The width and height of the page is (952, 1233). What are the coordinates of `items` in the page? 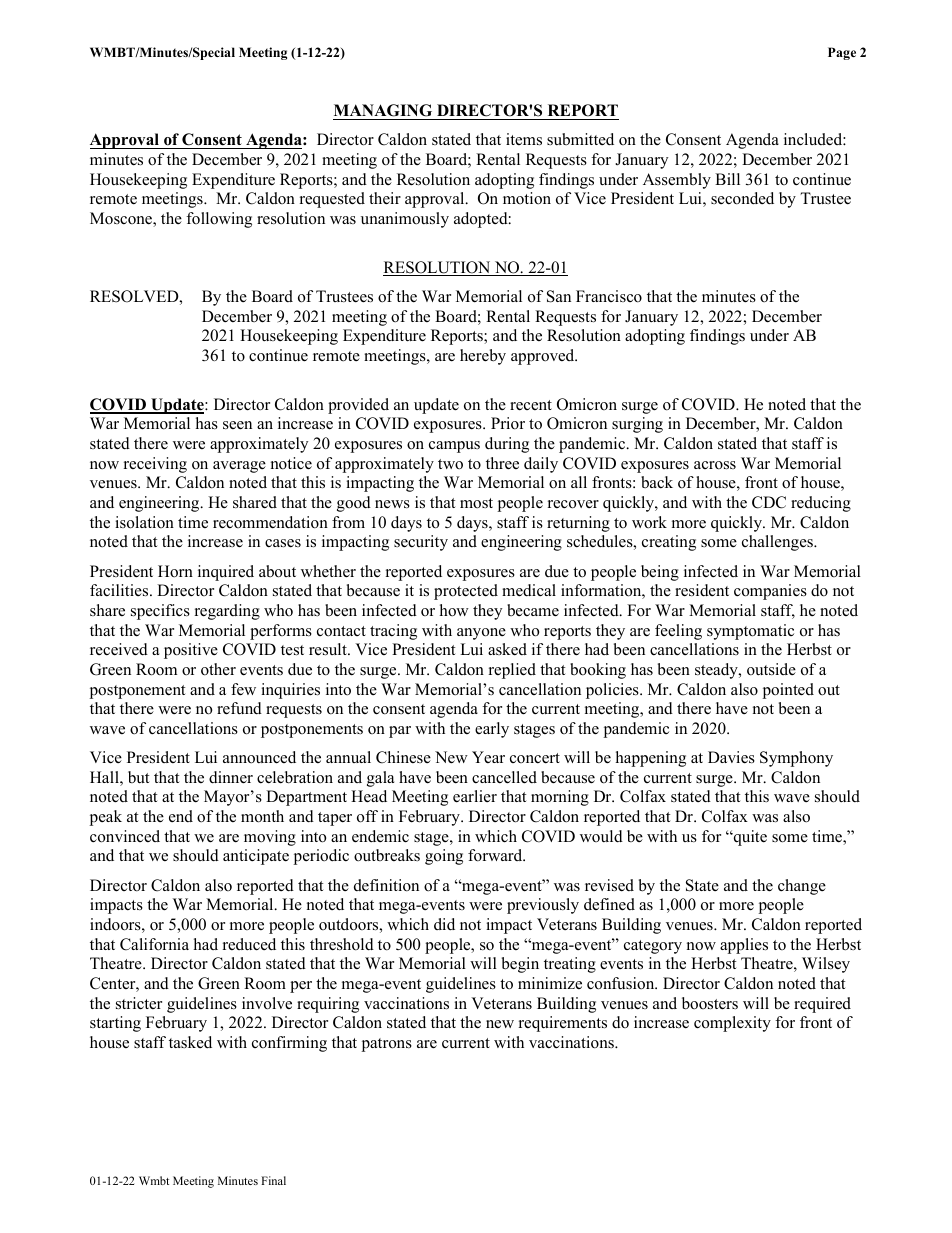 It's located at (524, 139).
